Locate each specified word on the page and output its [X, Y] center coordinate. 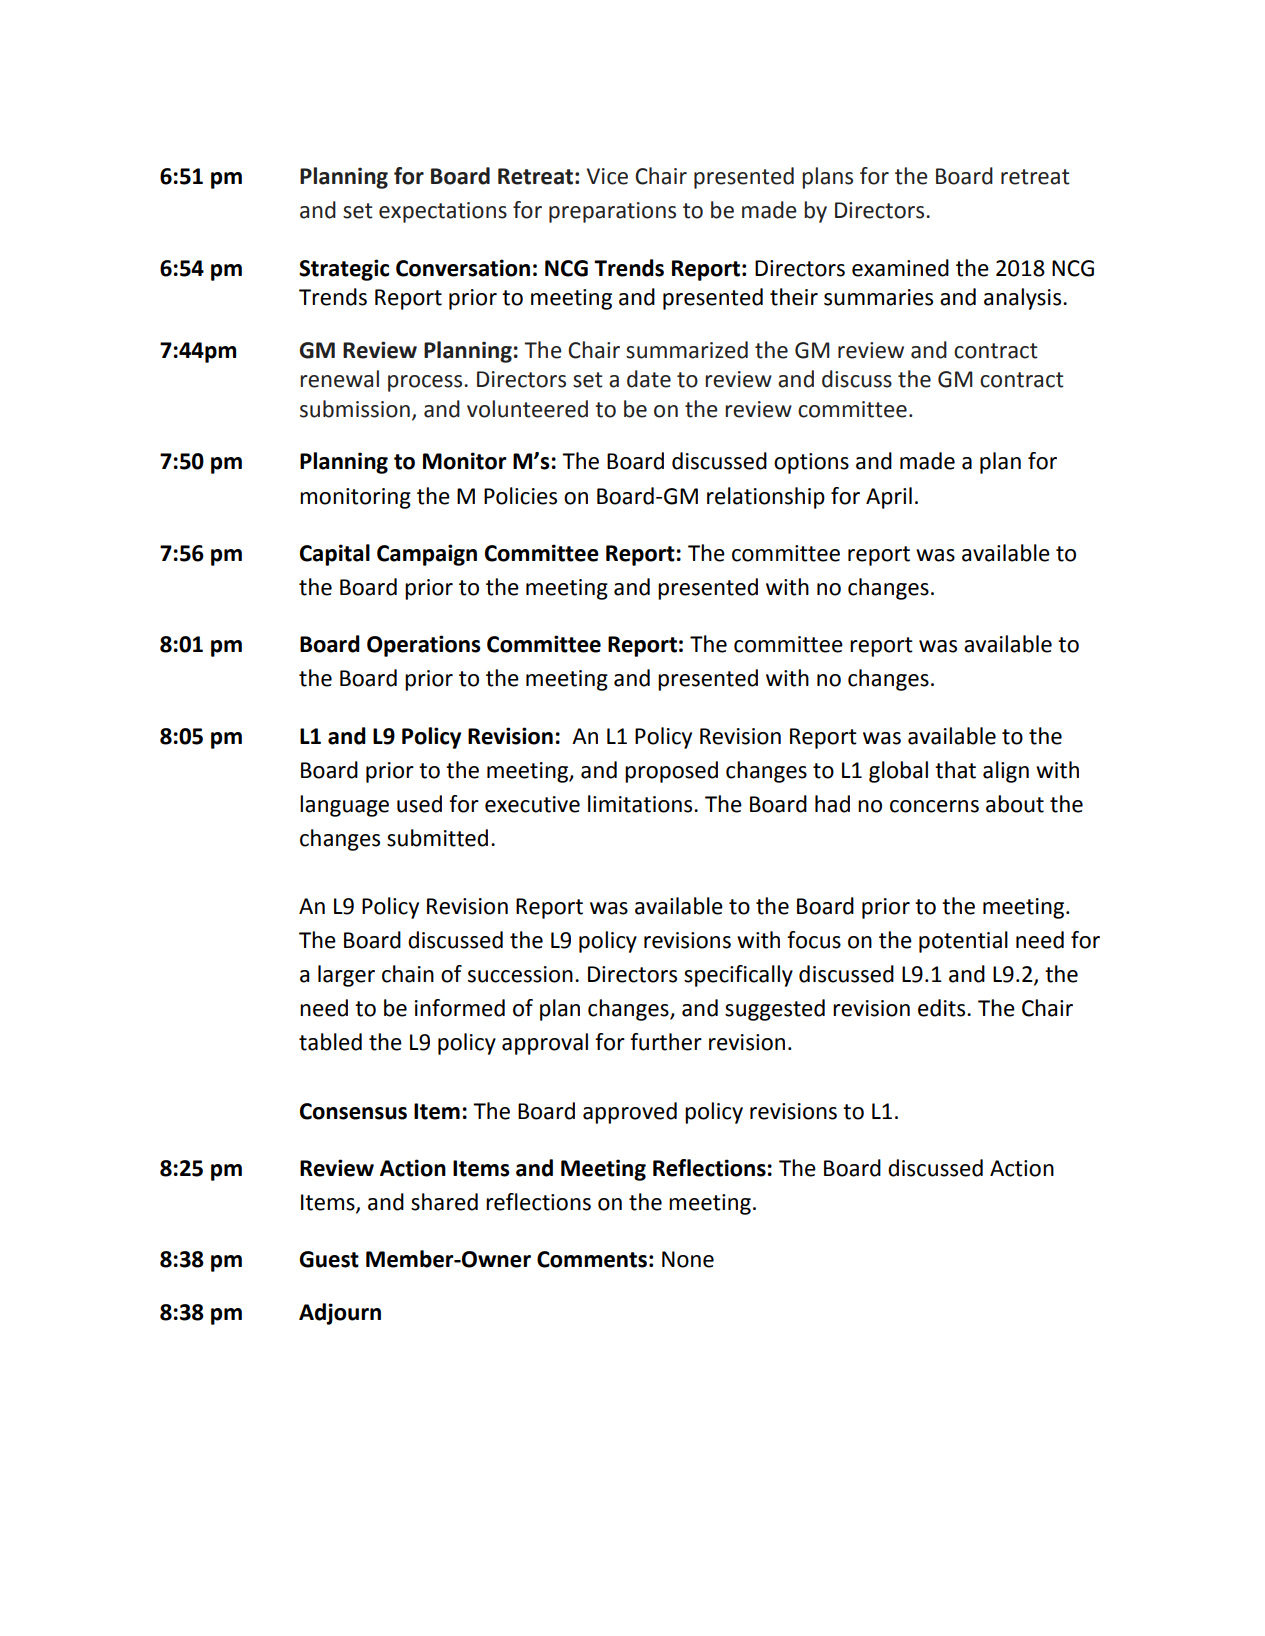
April [889, 498]
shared [444, 1202]
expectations [443, 212]
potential [963, 942]
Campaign [427, 555]
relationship [766, 498]
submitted [437, 838]
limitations [641, 804]
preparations [612, 212]
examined [900, 268]
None [688, 1259]
